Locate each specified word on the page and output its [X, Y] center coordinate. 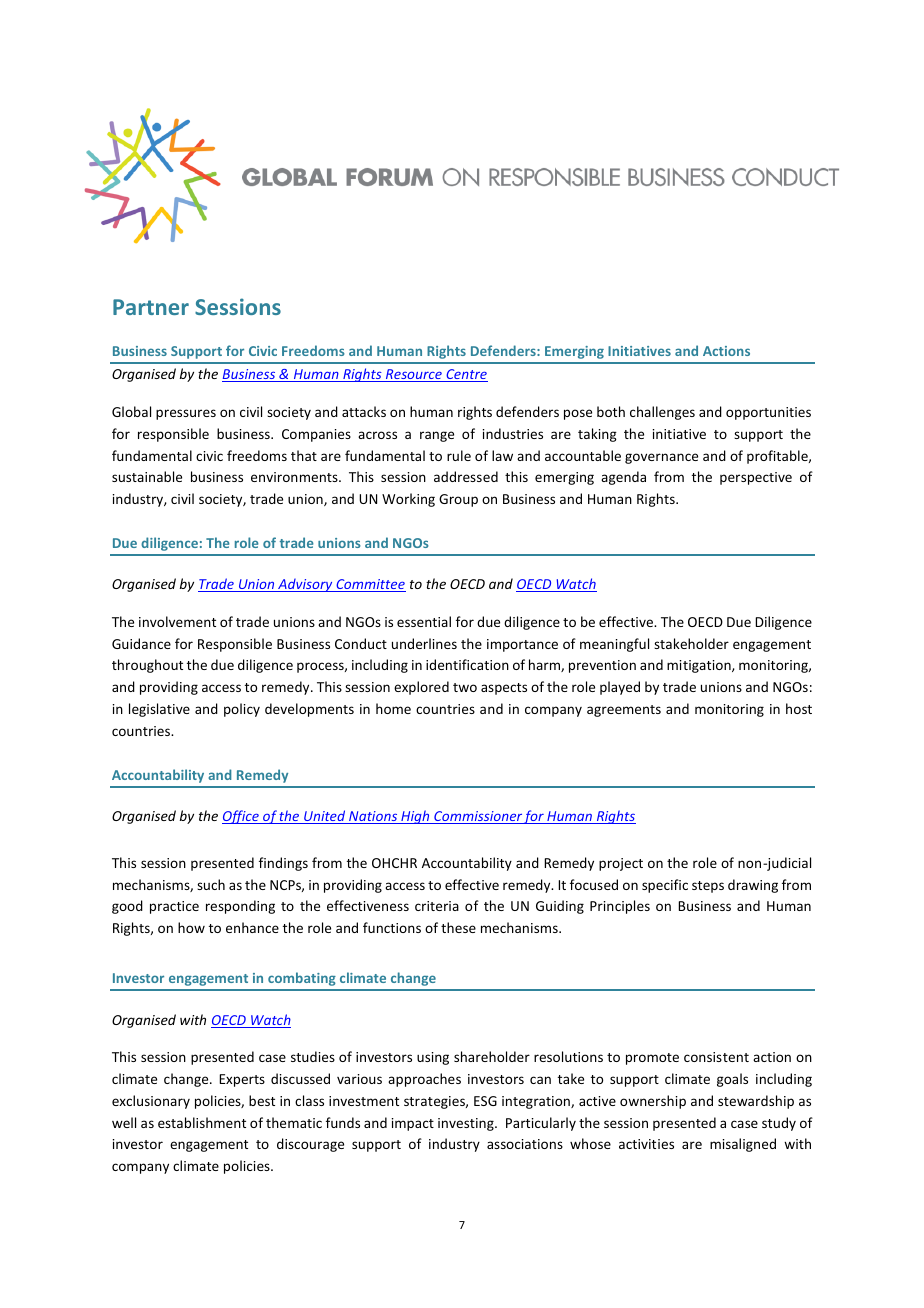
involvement [177, 621]
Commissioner [478, 817]
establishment [202, 1122]
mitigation [700, 666]
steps [708, 887]
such [211, 884]
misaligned [743, 1145]
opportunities [768, 413]
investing [467, 1124]
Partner [151, 307]
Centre [466, 375]
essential [424, 621]
